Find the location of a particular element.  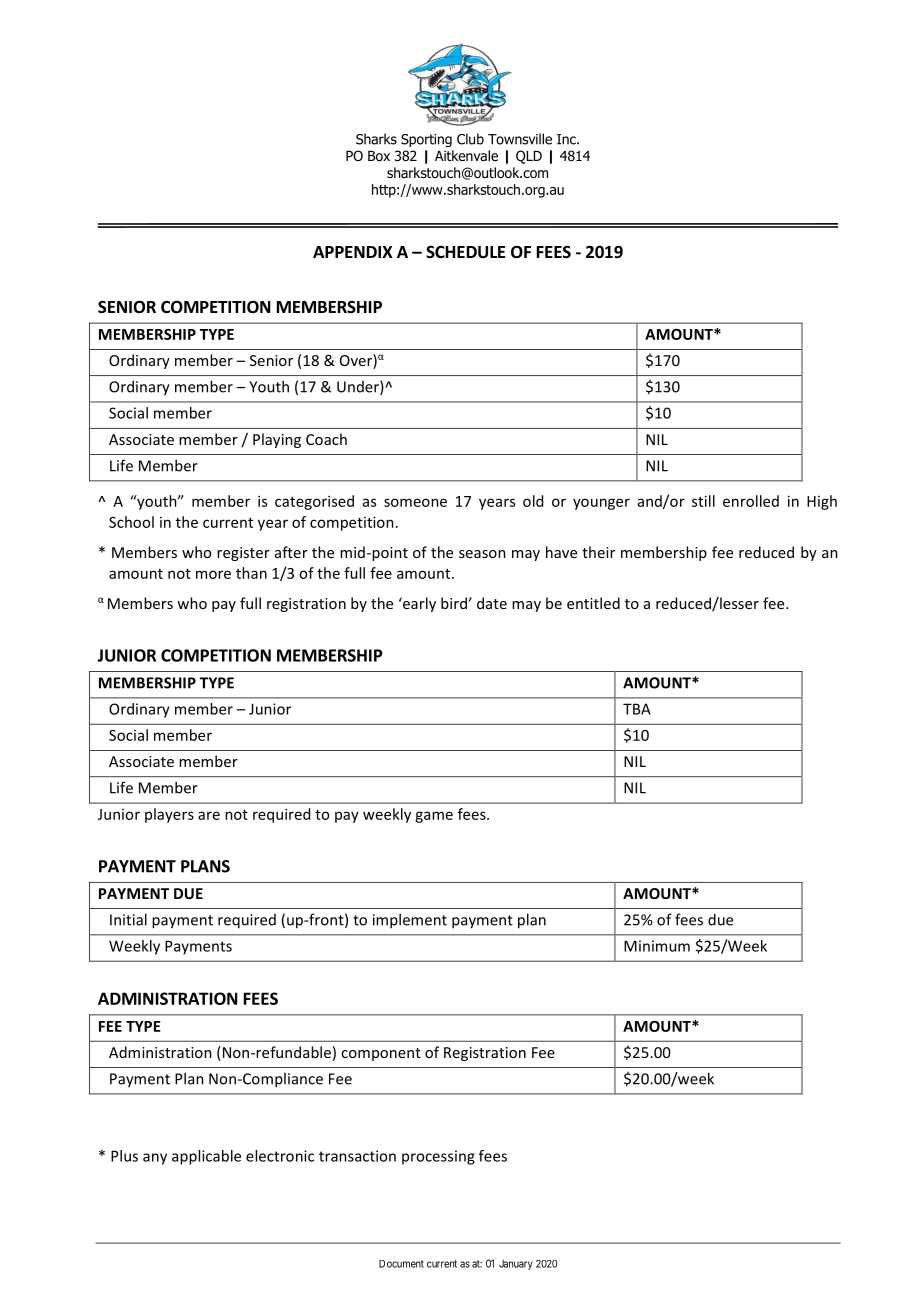

Inc is located at coordinates (567, 139).
